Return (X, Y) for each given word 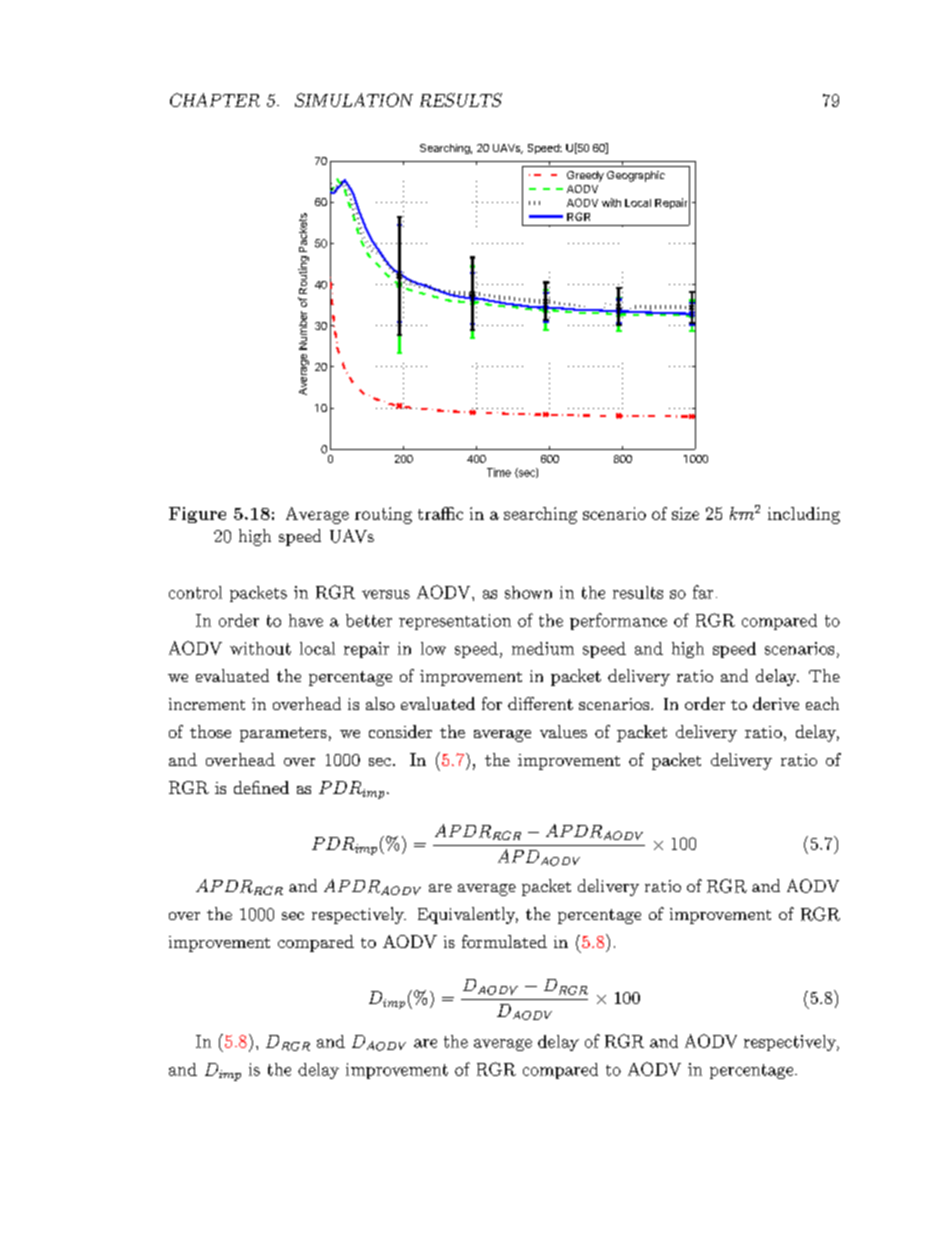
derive (776, 703)
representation (455, 622)
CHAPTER (215, 100)
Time (499, 472)
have (306, 620)
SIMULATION (354, 100)
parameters (283, 734)
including (804, 515)
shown (528, 592)
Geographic (636, 176)
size (685, 513)
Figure (197, 515)
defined (261, 787)
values (563, 731)
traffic (440, 513)
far (703, 592)
